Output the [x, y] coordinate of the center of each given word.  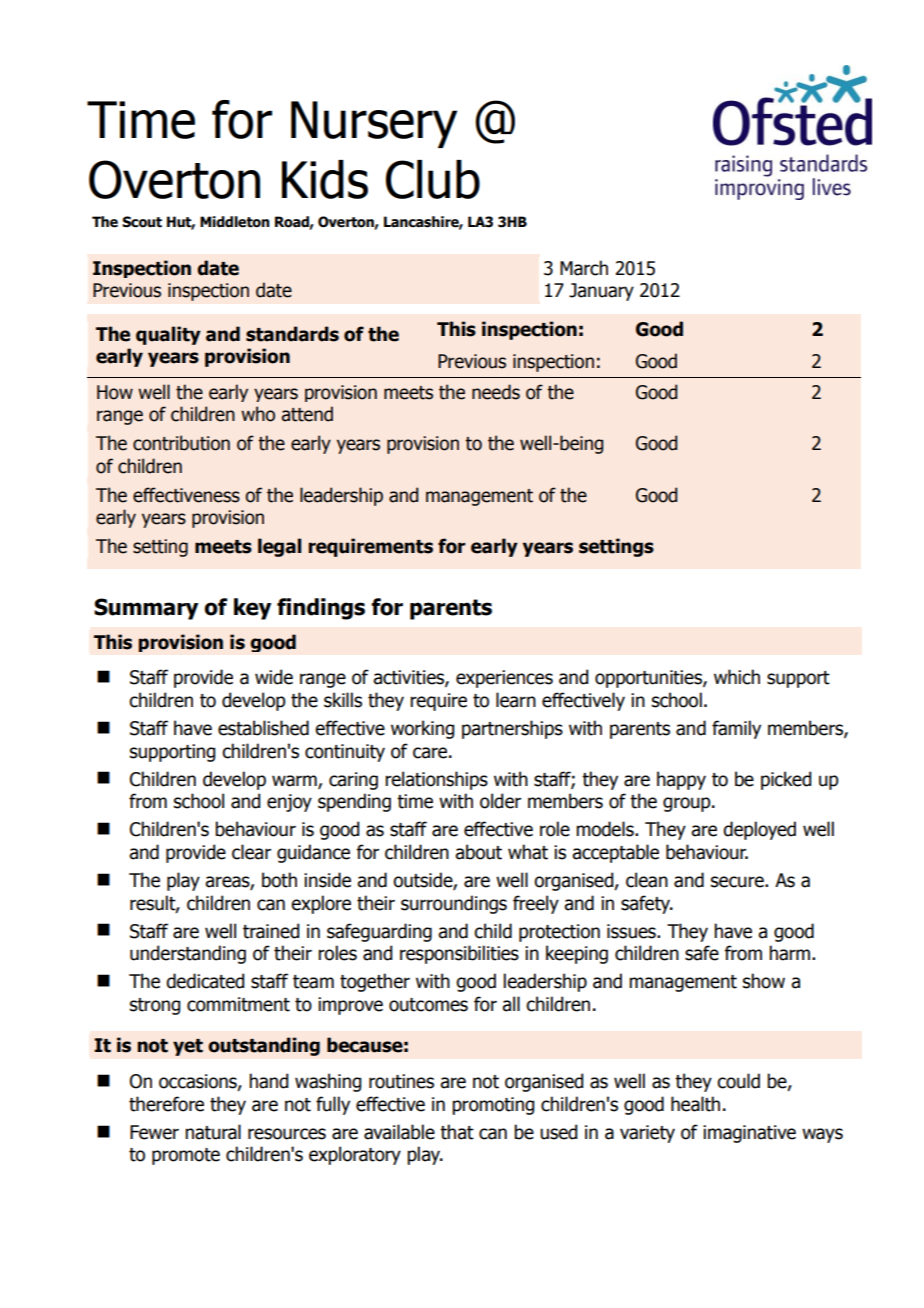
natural [213, 1132]
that [457, 1132]
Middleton [235, 222]
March [584, 268]
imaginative [749, 1134]
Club [433, 179]
